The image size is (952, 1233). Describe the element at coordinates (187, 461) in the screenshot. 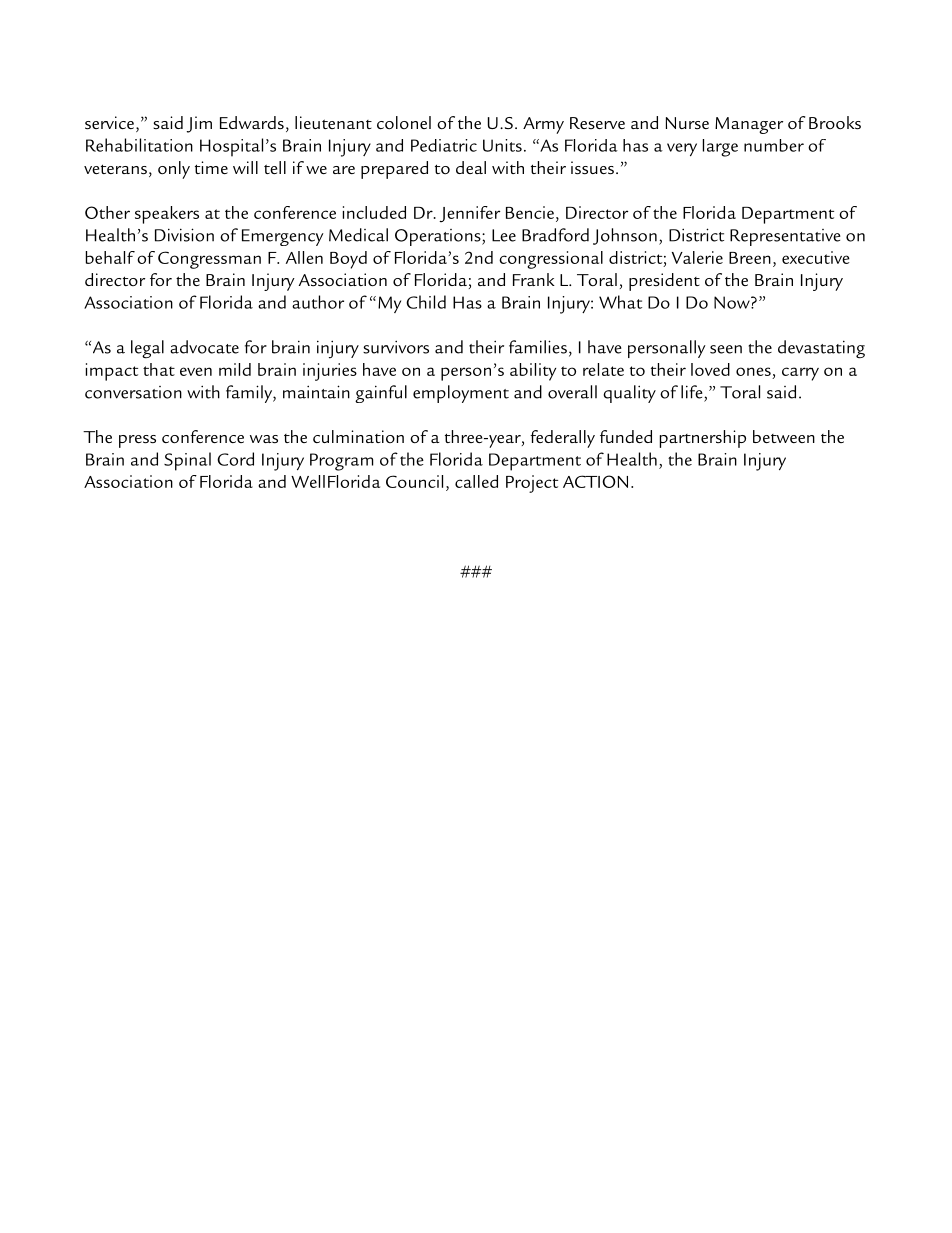

I see `Spinal` at that location.
